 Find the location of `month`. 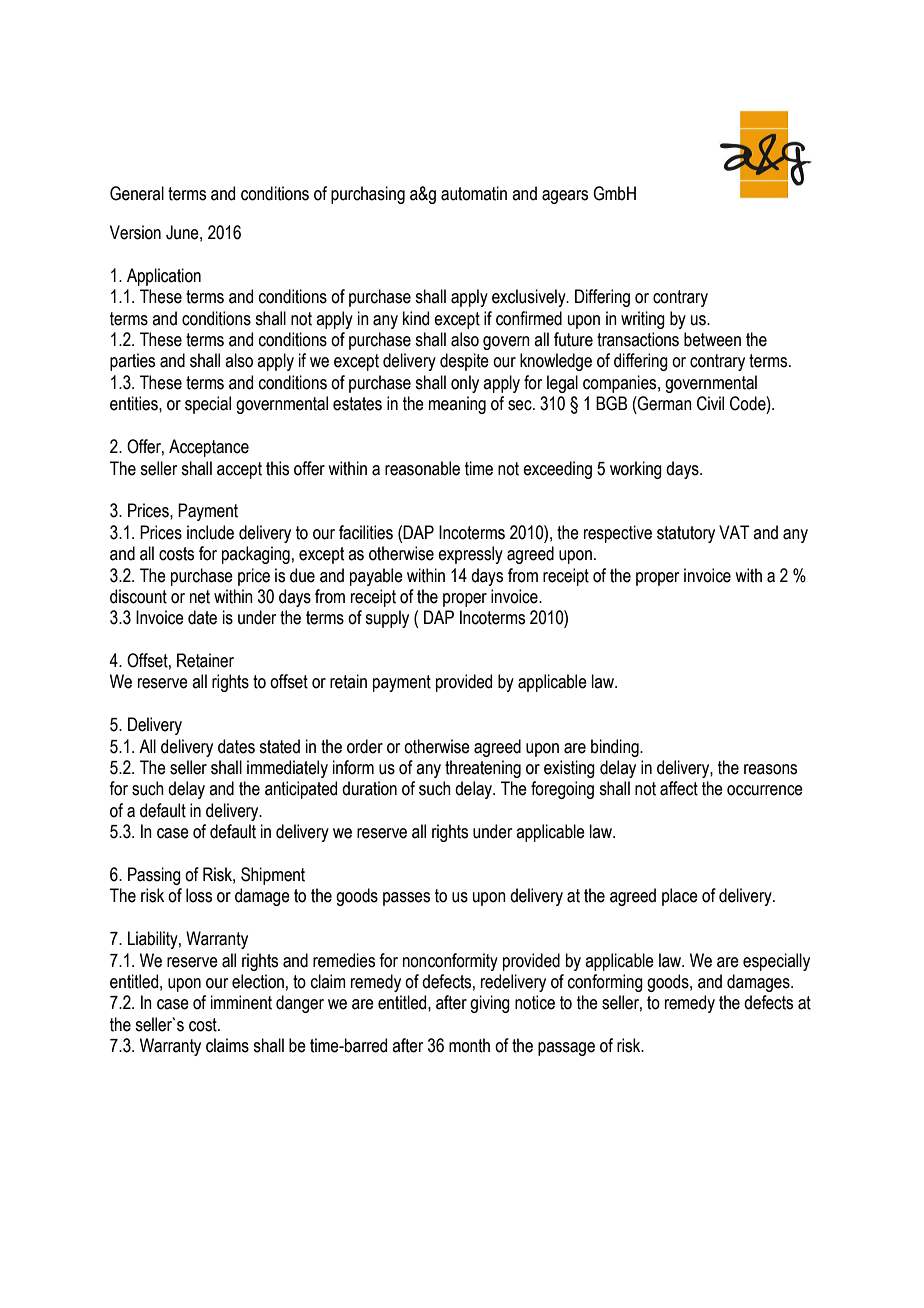

month is located at coordinates (469, 1045).
